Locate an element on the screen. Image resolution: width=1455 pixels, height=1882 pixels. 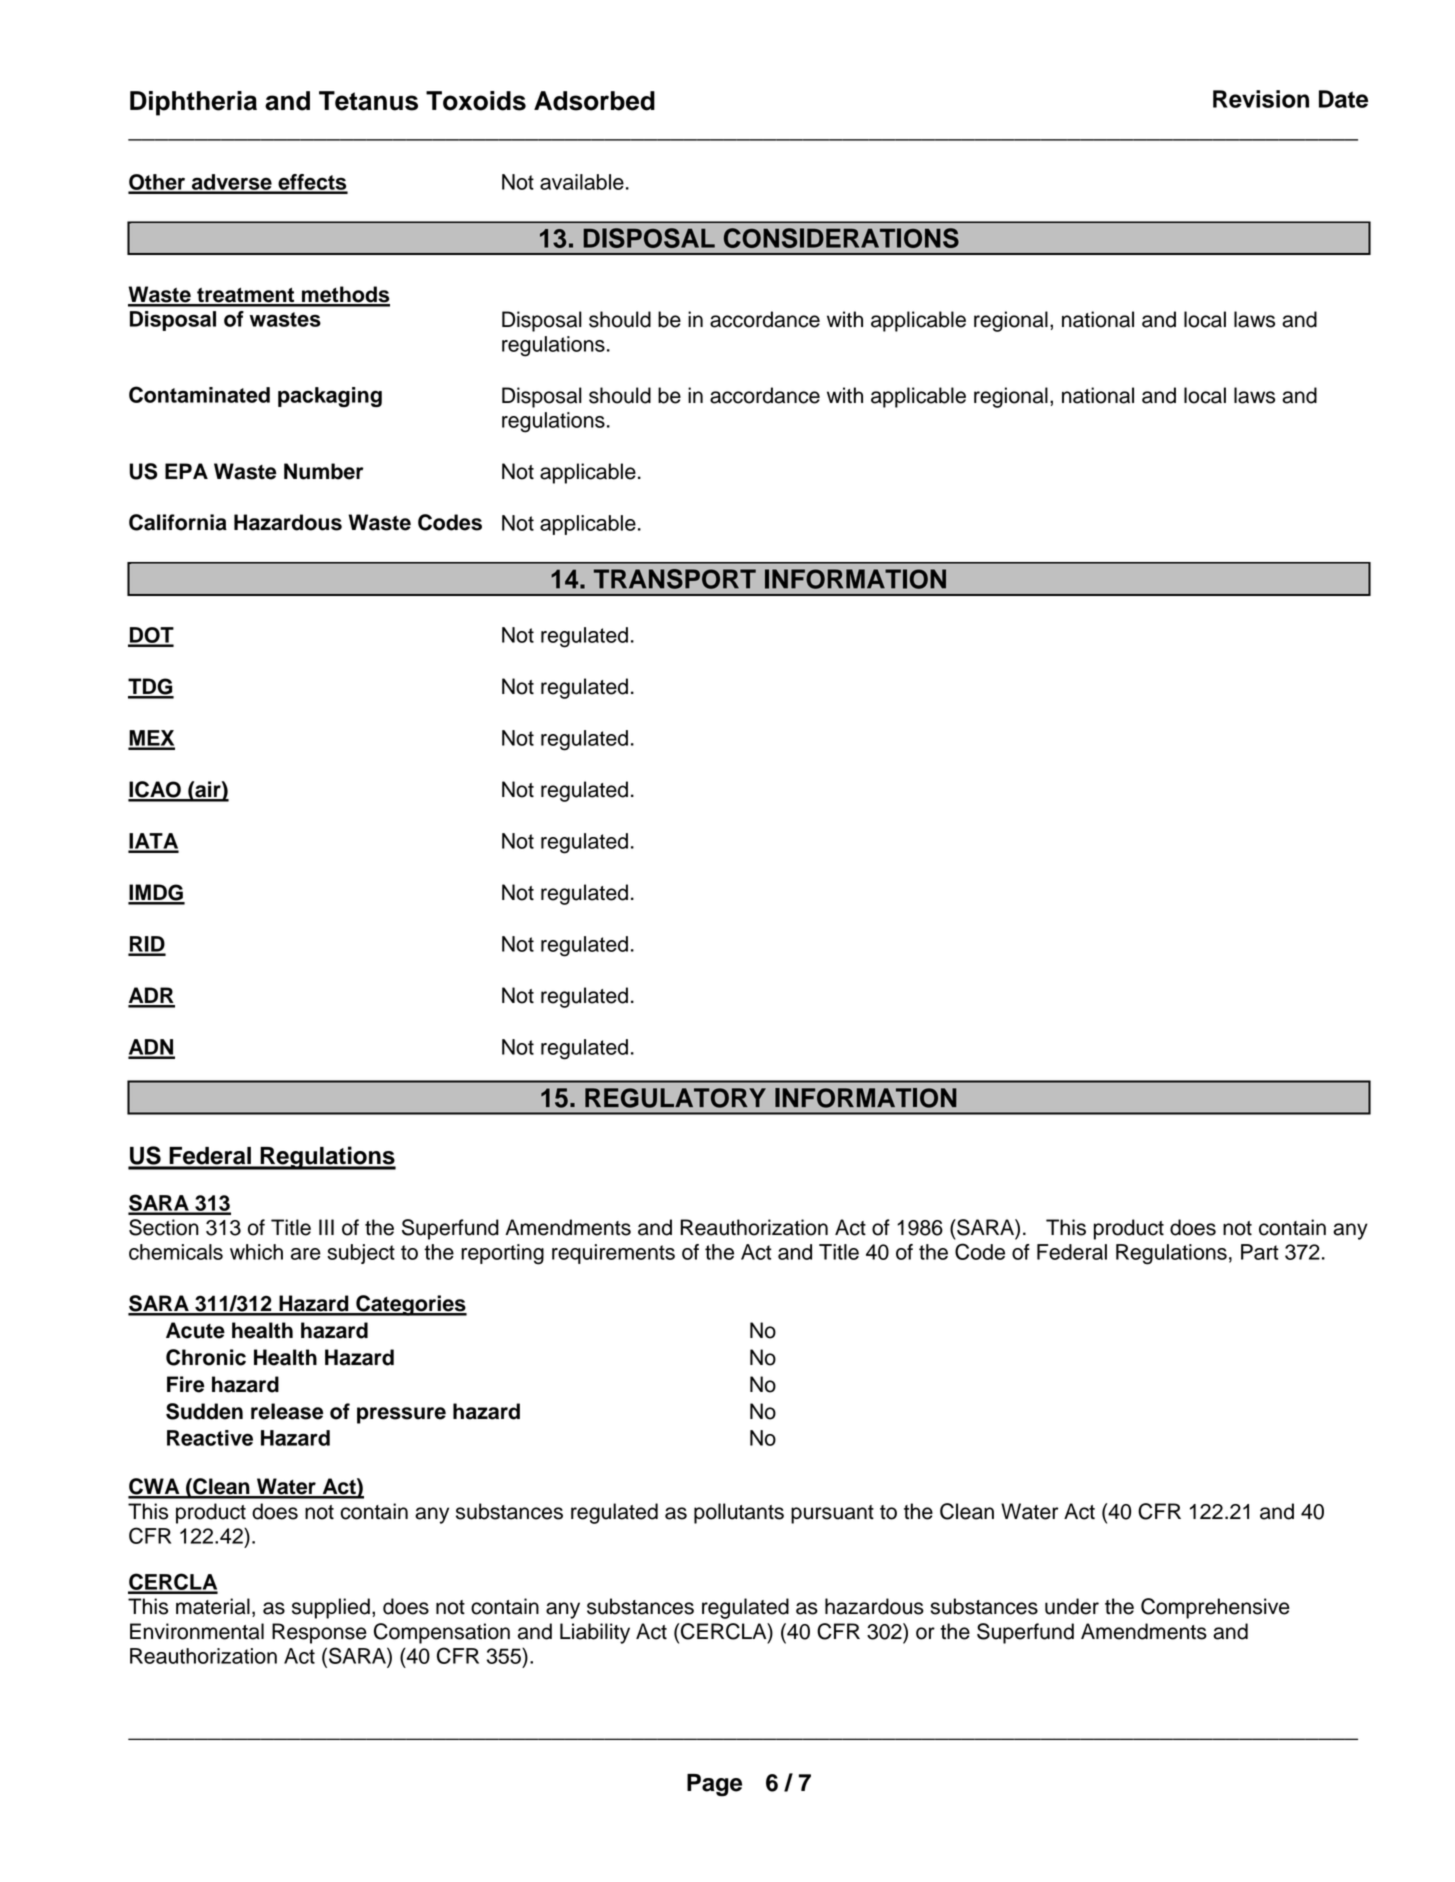
Revision is located at coordinates (1261, 99).
